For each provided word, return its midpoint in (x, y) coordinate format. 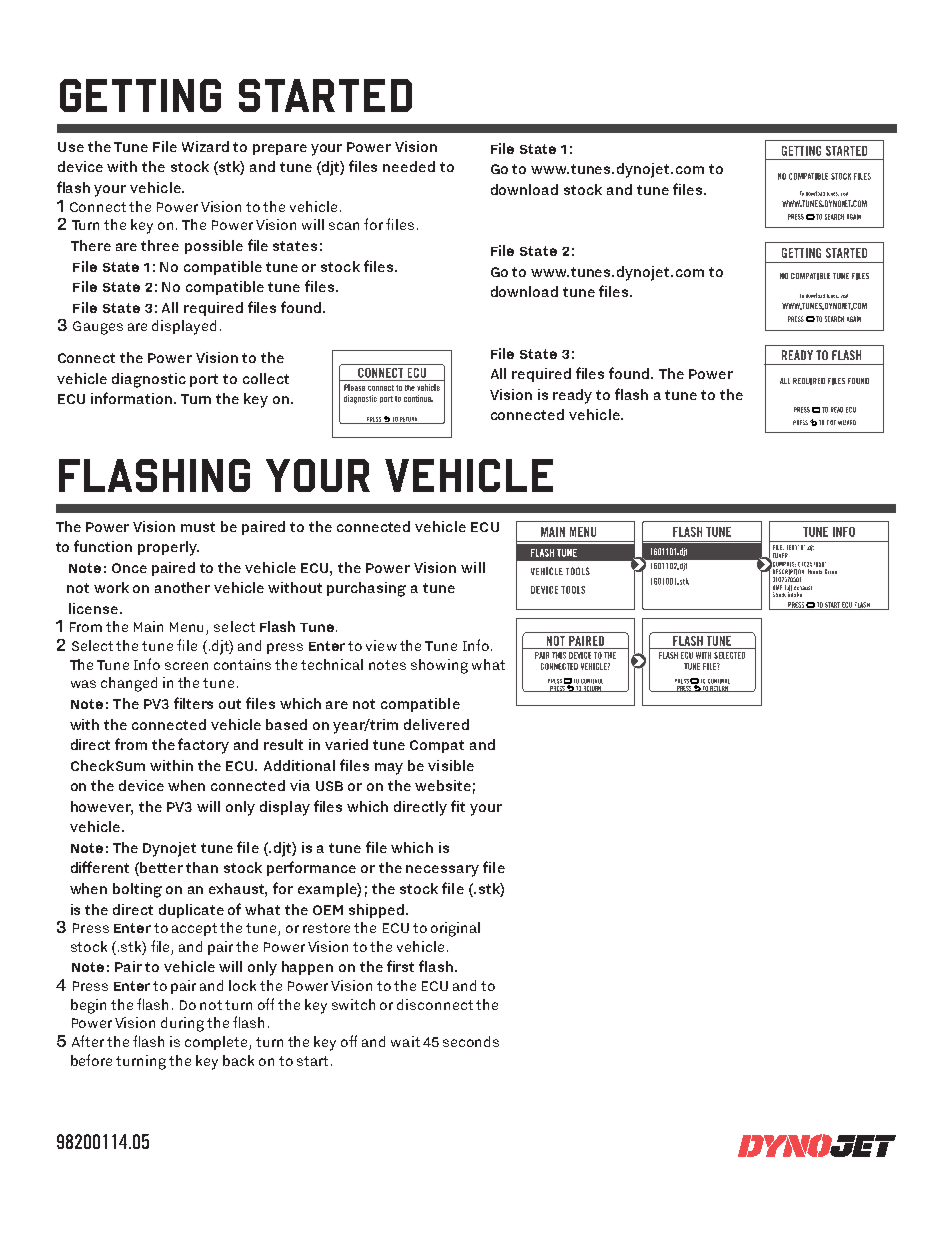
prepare (280, 149)
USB (329, 786)
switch (353, 1004)
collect (266, 378)
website (443, 785)
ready (572, 396)
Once (129, 568)
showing (439, 666)
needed (409, 166)
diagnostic (149, 380)
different (100, 867)
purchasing (366, 589)
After (88, 1041)
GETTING (140, 95)
